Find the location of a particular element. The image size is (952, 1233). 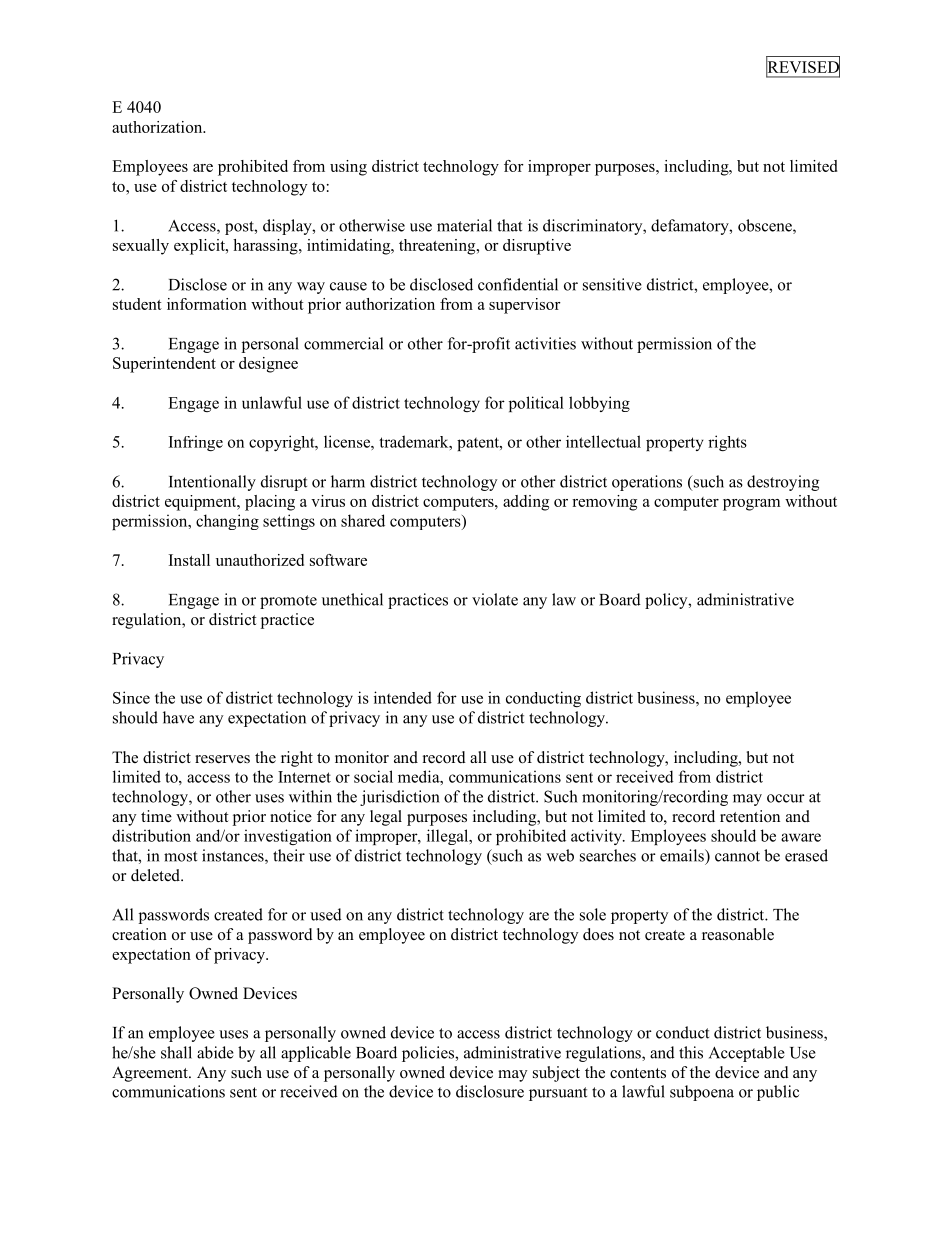

sensitive is located at coordinates (612, 284).
